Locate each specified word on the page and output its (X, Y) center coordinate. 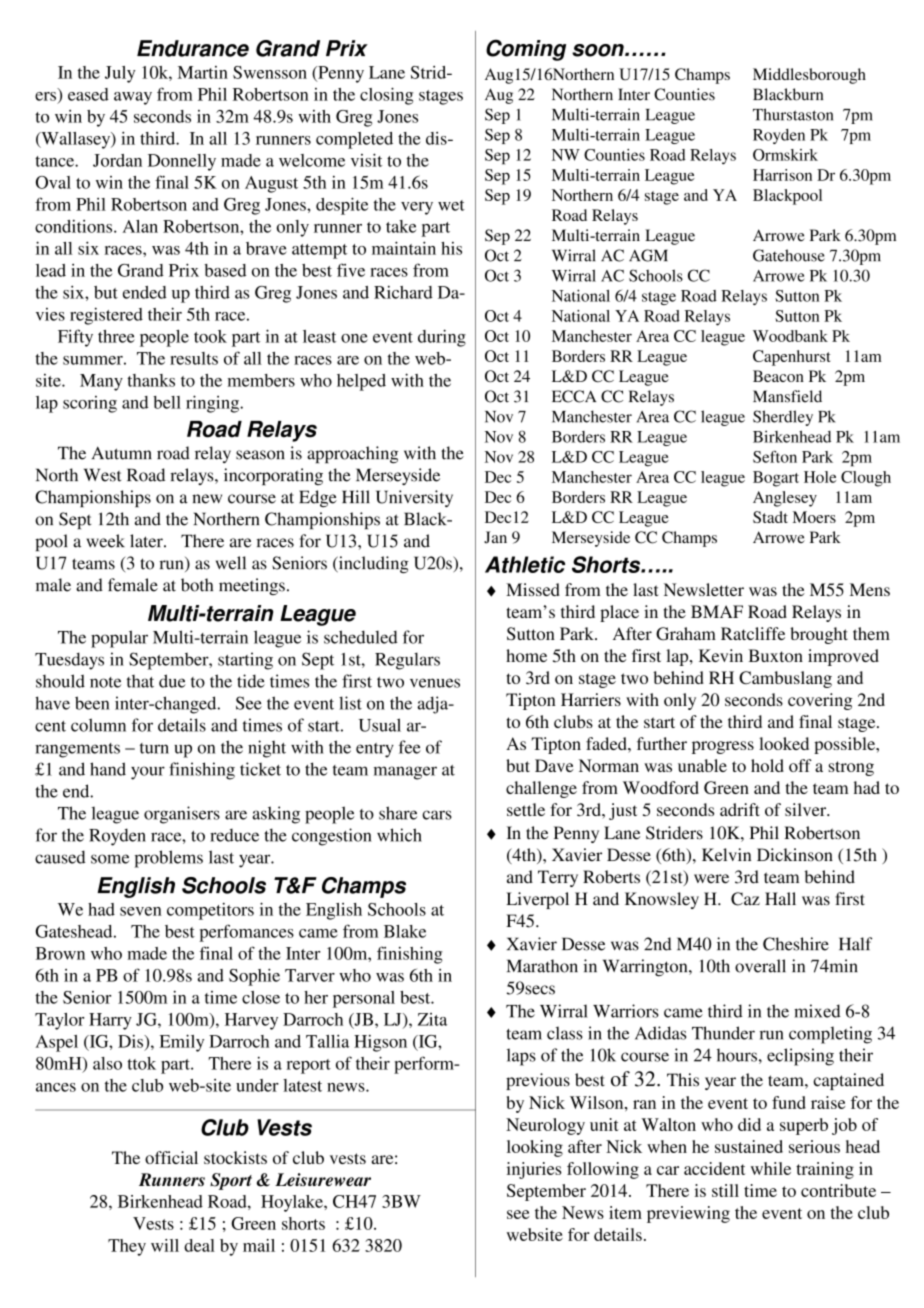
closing (386, 96)
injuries (534, 1170)
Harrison (782, 175)
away (133, 98)
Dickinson (795, 855)
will (165, 1245)
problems (168, 859)
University (414, 498)
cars (437, 815)
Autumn (122, 453)
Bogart (776, 479)
